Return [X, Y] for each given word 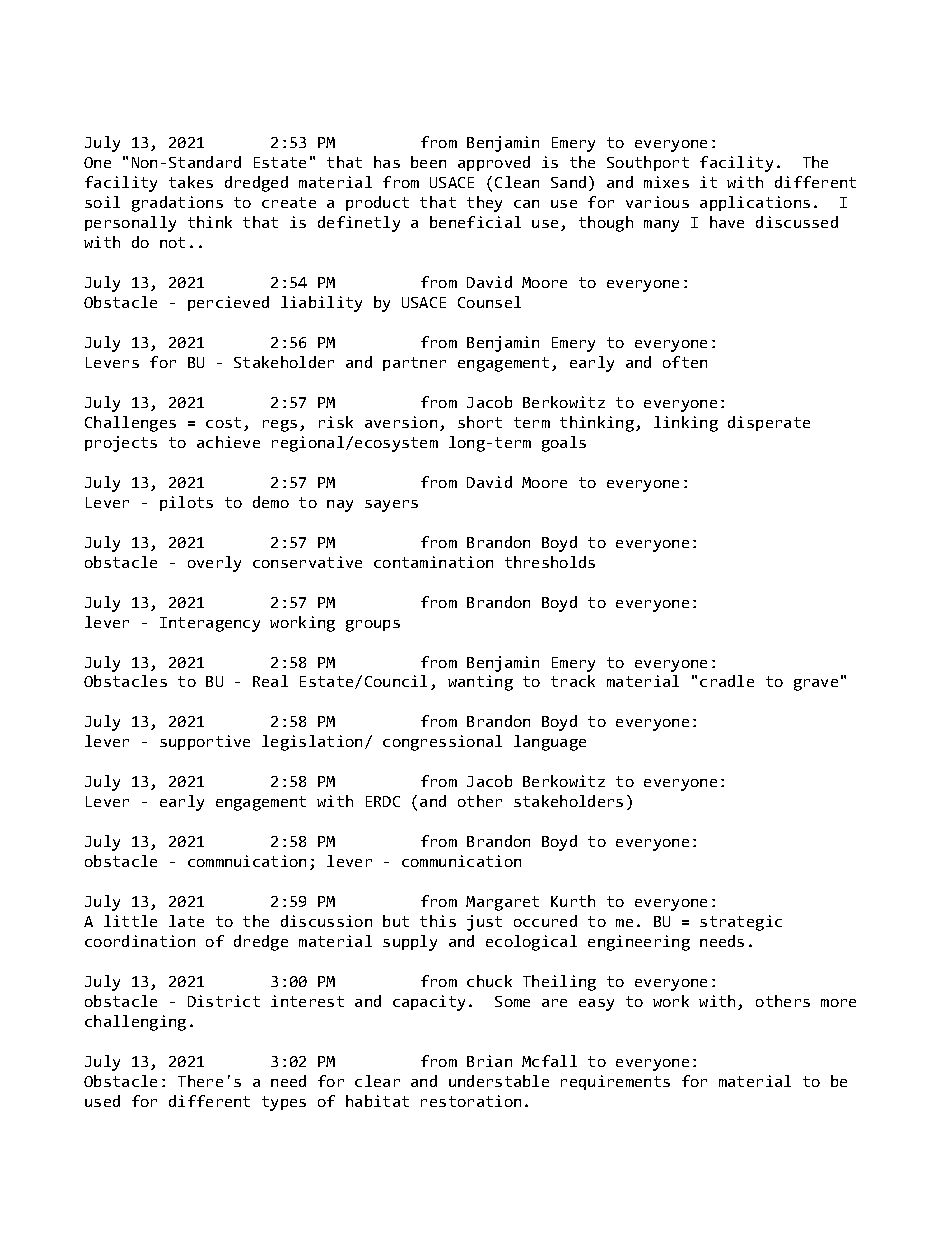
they [484, 204]
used [102, 1101]
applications [755, 203]
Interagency [210, 624]
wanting [480, 683]
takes [191, 182]
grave [816, 685]
